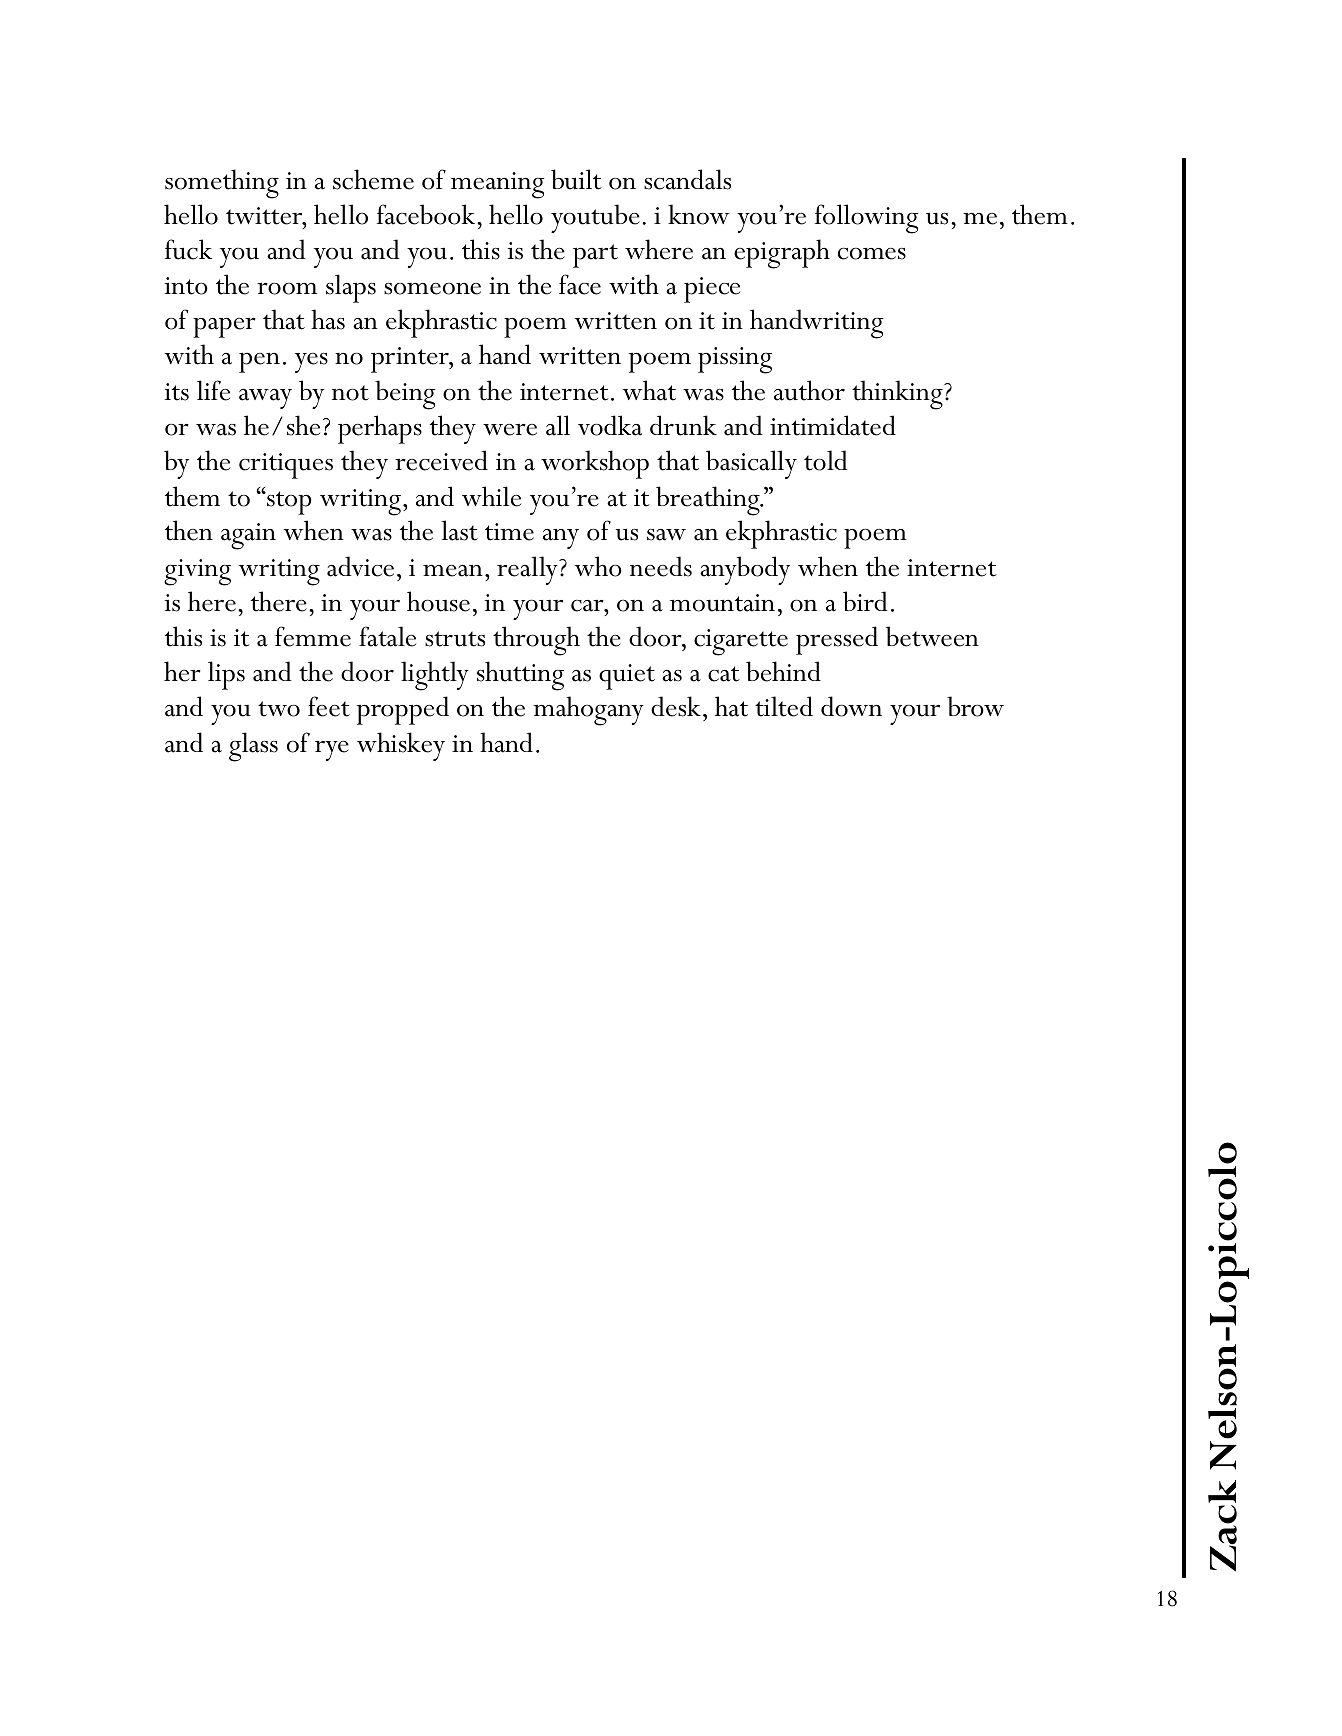  What do you see at coordinates (867, 219) in the screenshot?
I see `following` at bounding box center [867, 219].
